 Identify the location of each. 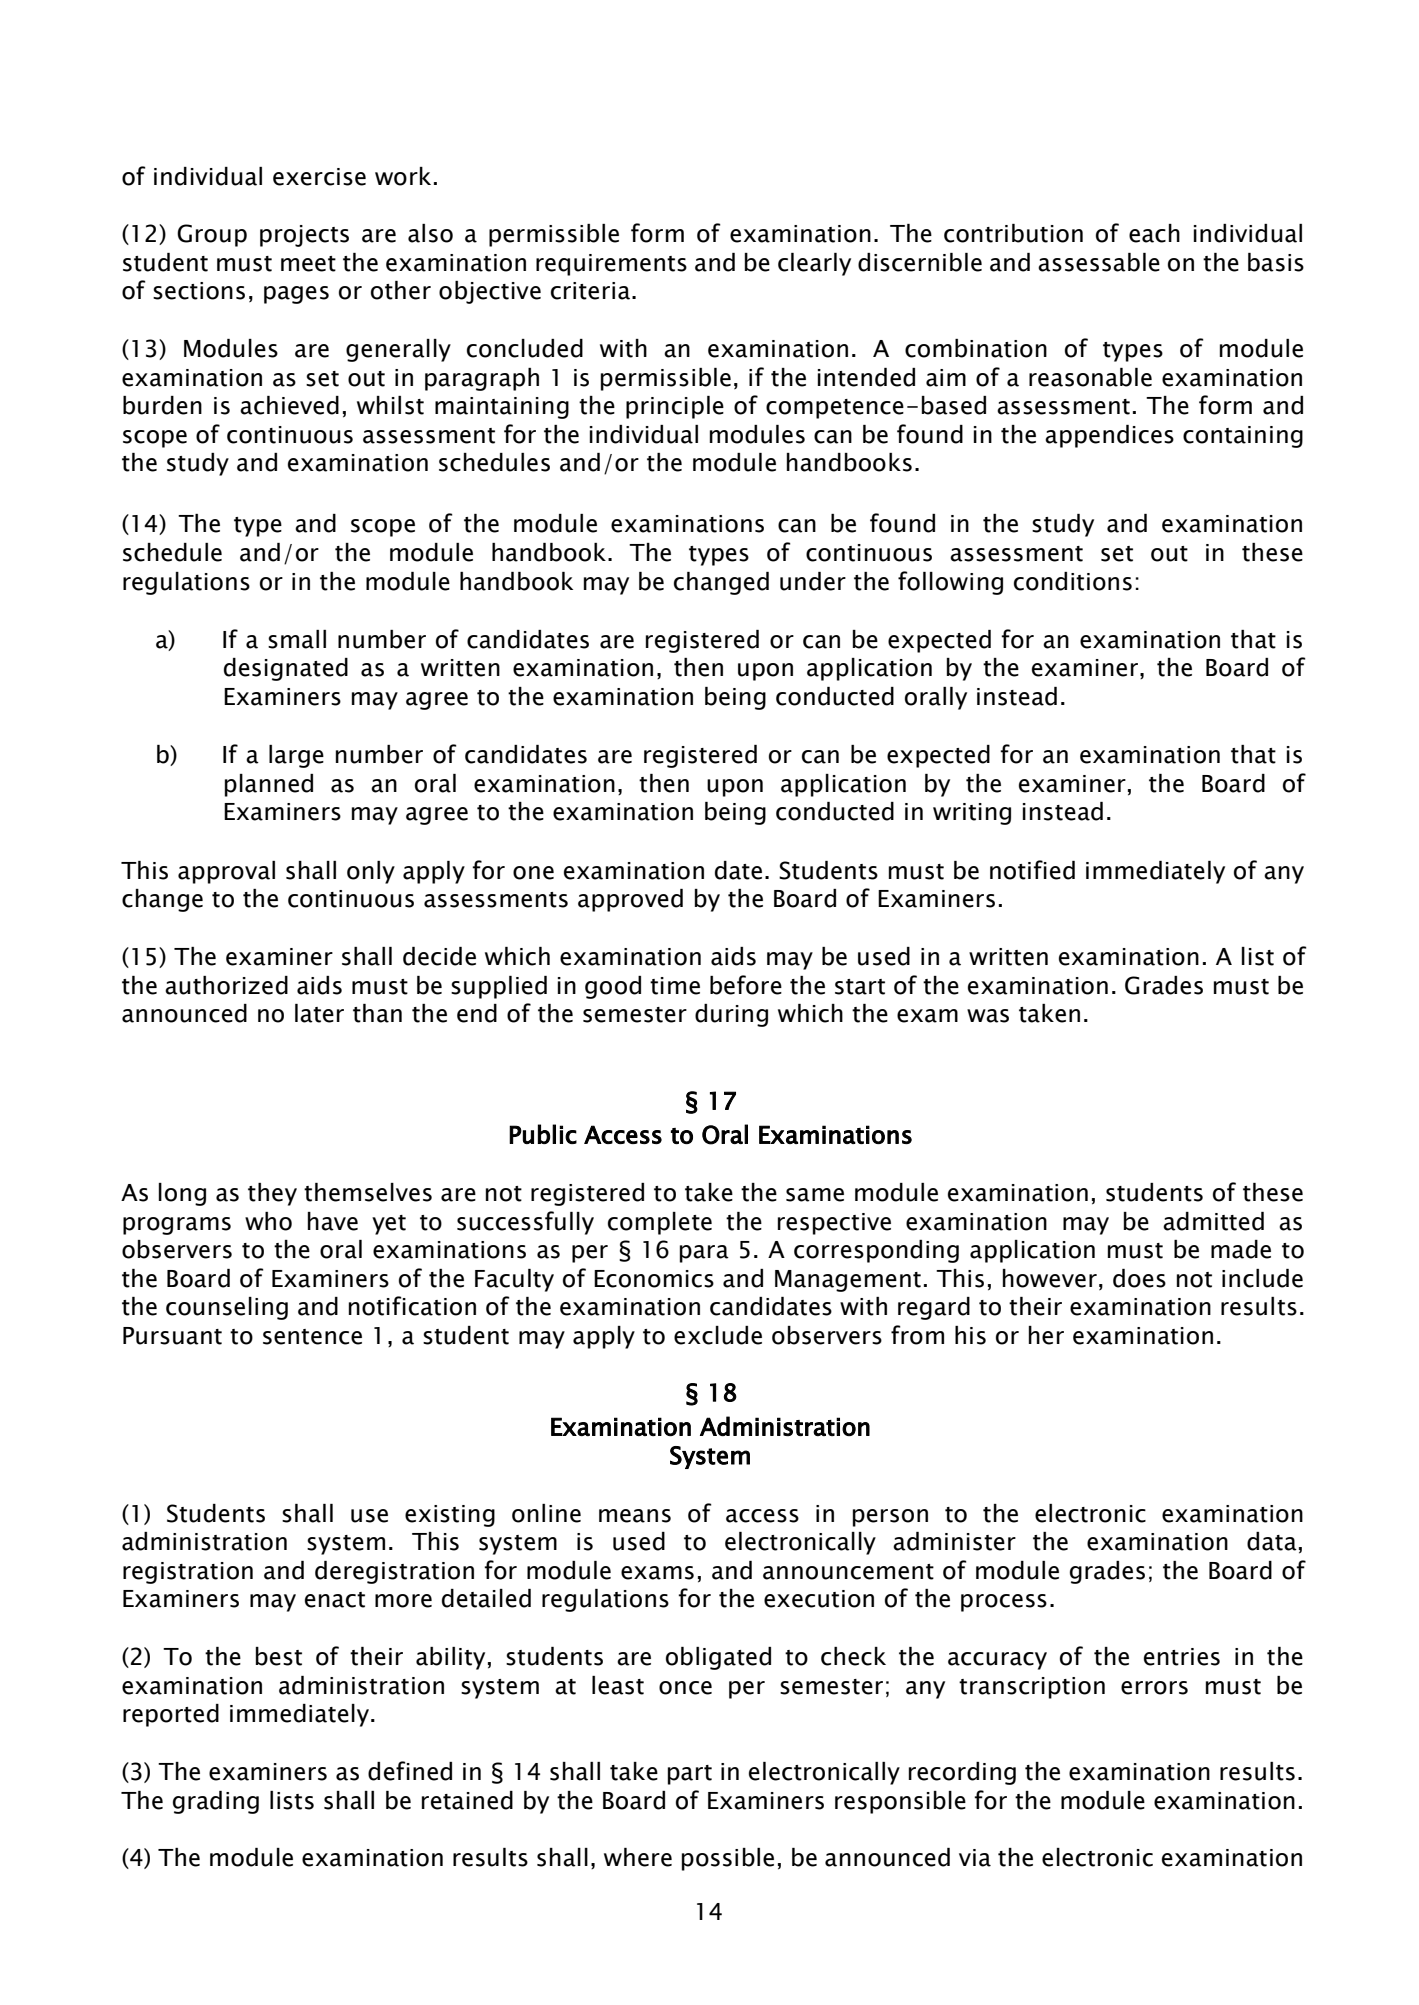
(1154, 233).
